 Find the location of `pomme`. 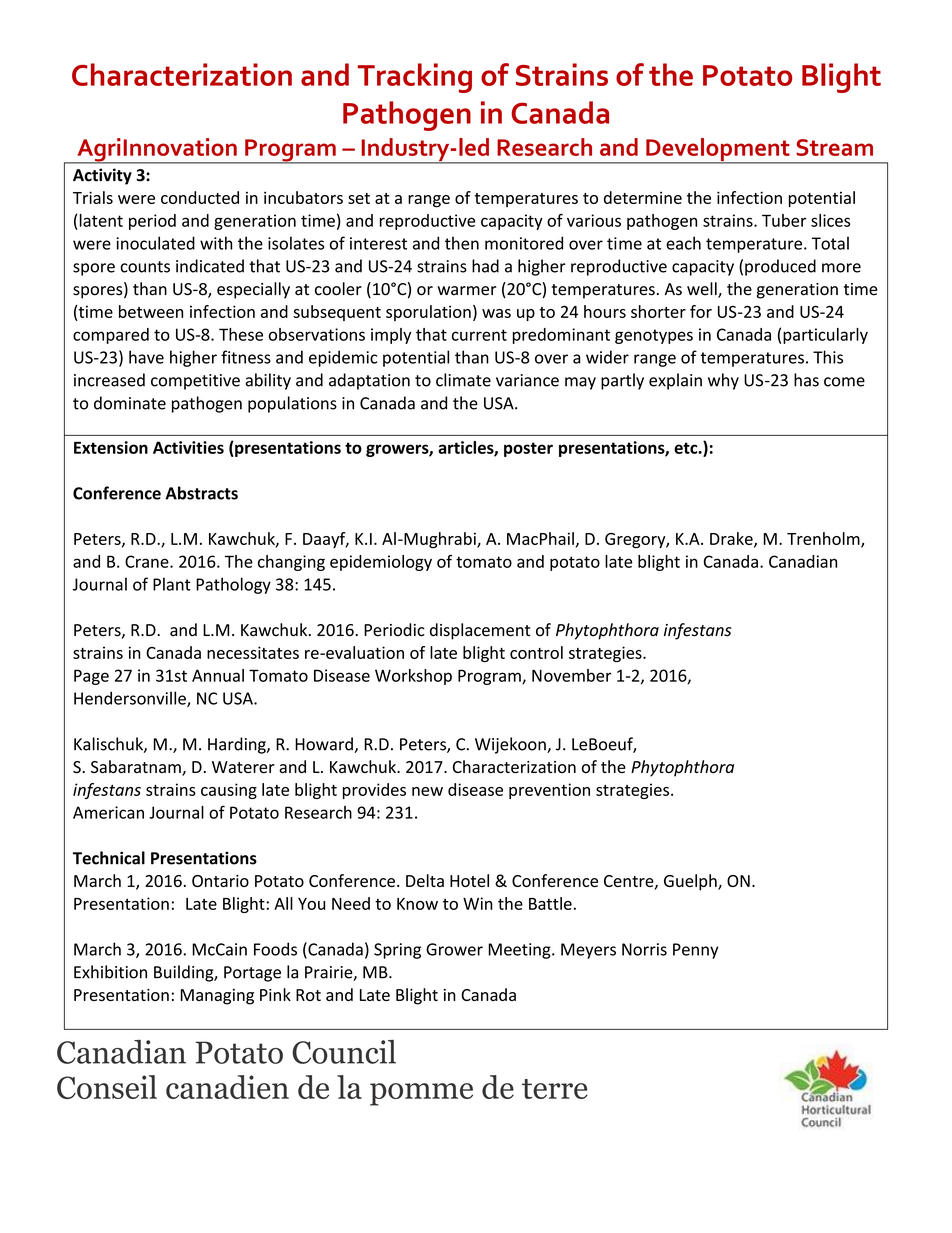

pomme is located at coordinates (421, 1094).
